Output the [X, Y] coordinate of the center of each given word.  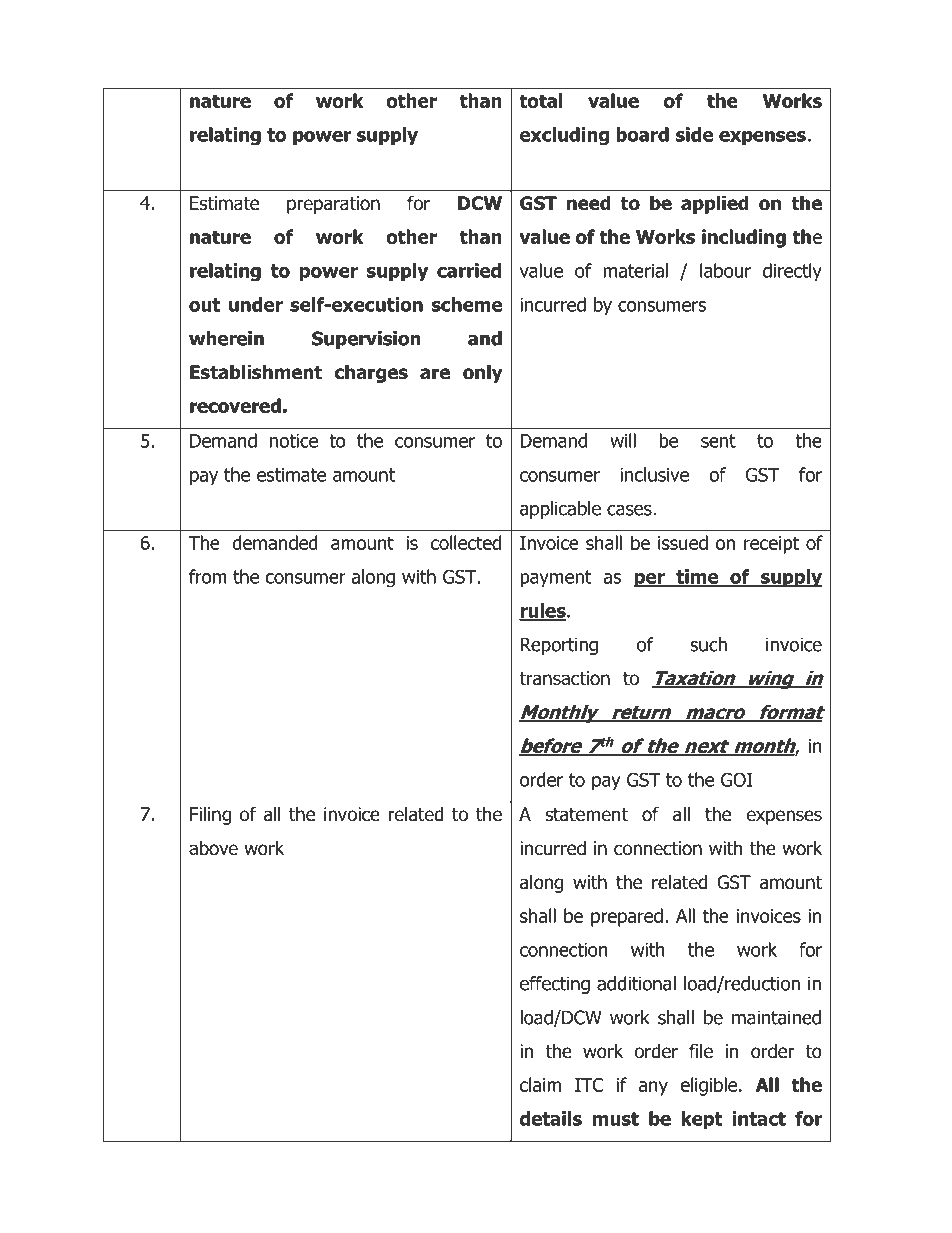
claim [540, 1084]
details [551, 1118]
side [694, 134]
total [540, 100]
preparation [333, 205]
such [708, 644]
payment [556, 579]
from [208, 576]
